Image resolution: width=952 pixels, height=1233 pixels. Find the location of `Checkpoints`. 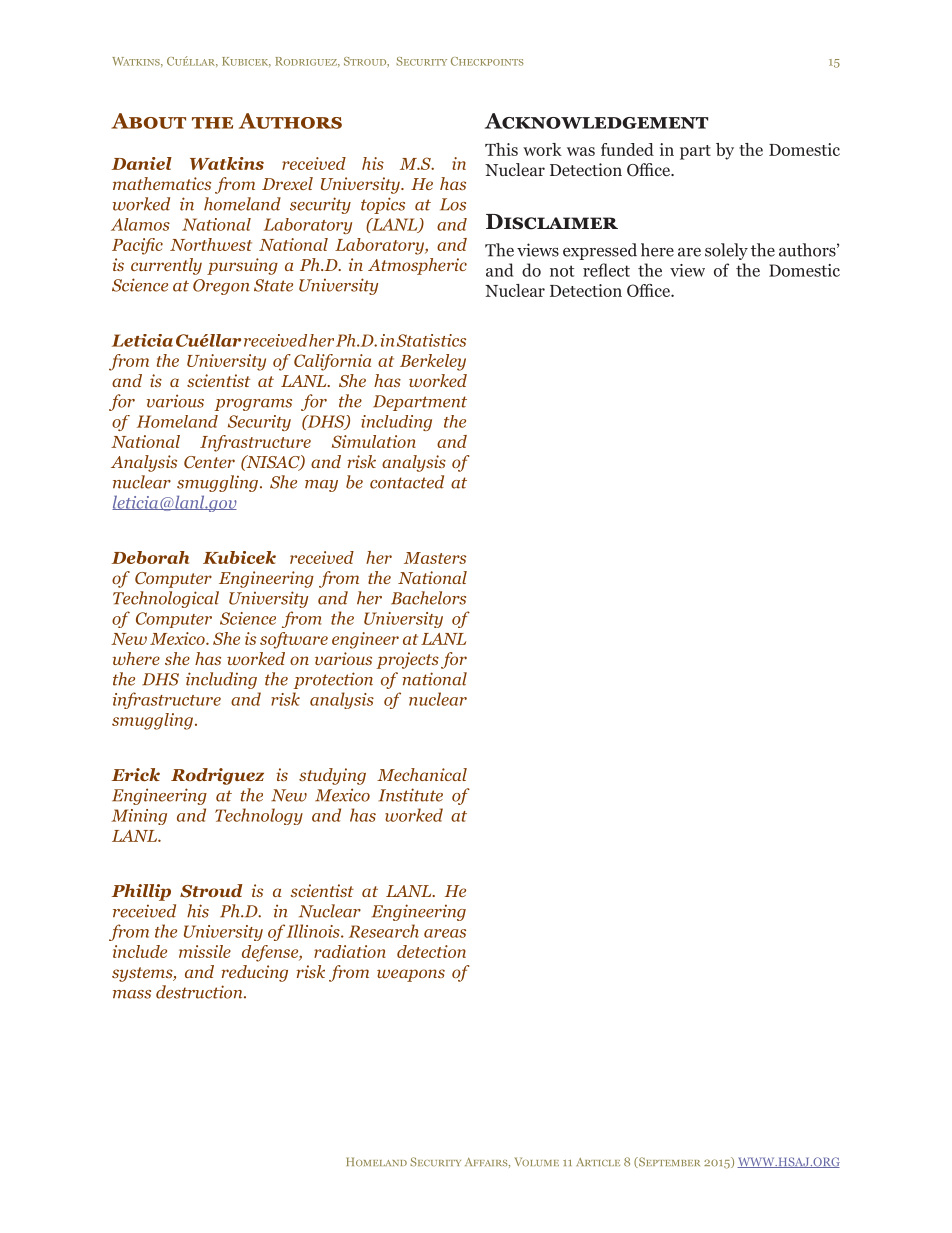

Checkpoints is located at coordinates (487, 61).
